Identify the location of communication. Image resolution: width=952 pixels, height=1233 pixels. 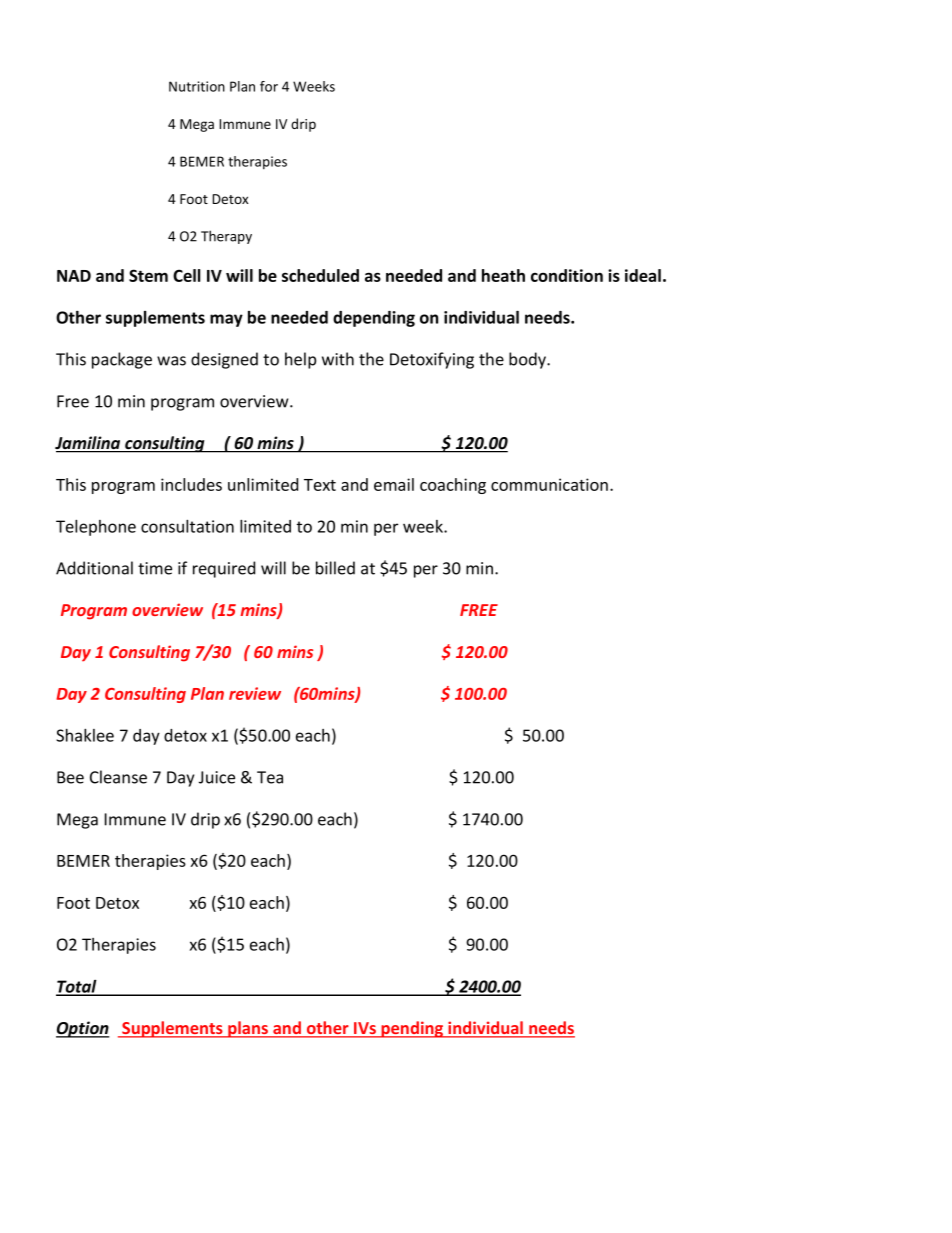
(549, 484).
